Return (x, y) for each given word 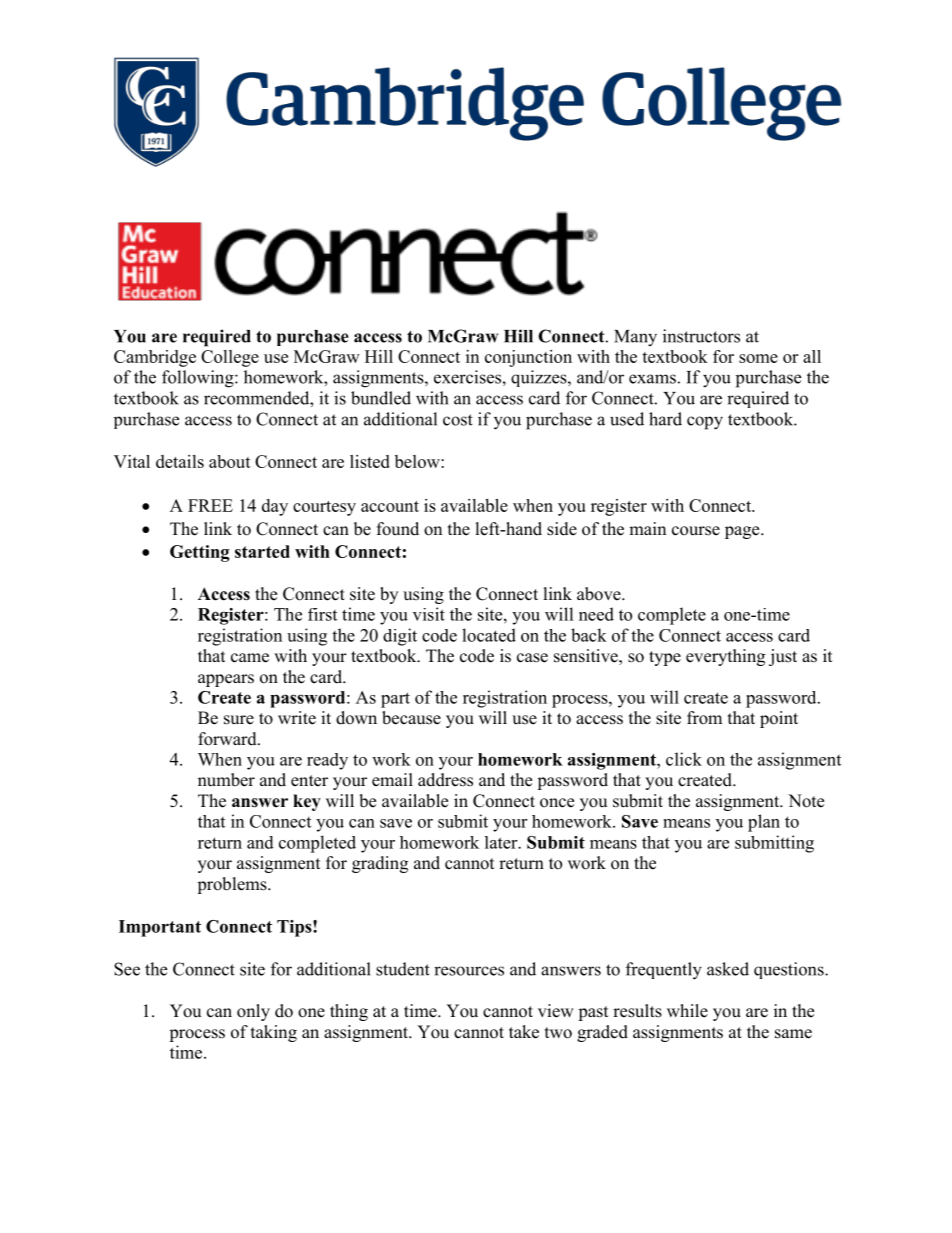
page (743, 532)
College (230, 358)
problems (233, 885)
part (395, 700)
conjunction (528, 358)
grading (380, 864)
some (758, 358)
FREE (210, 505)
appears (226, 680)
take (524, 1032)
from (704, 718)
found (398, 529)
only (253, 1012)
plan (764, 823)
